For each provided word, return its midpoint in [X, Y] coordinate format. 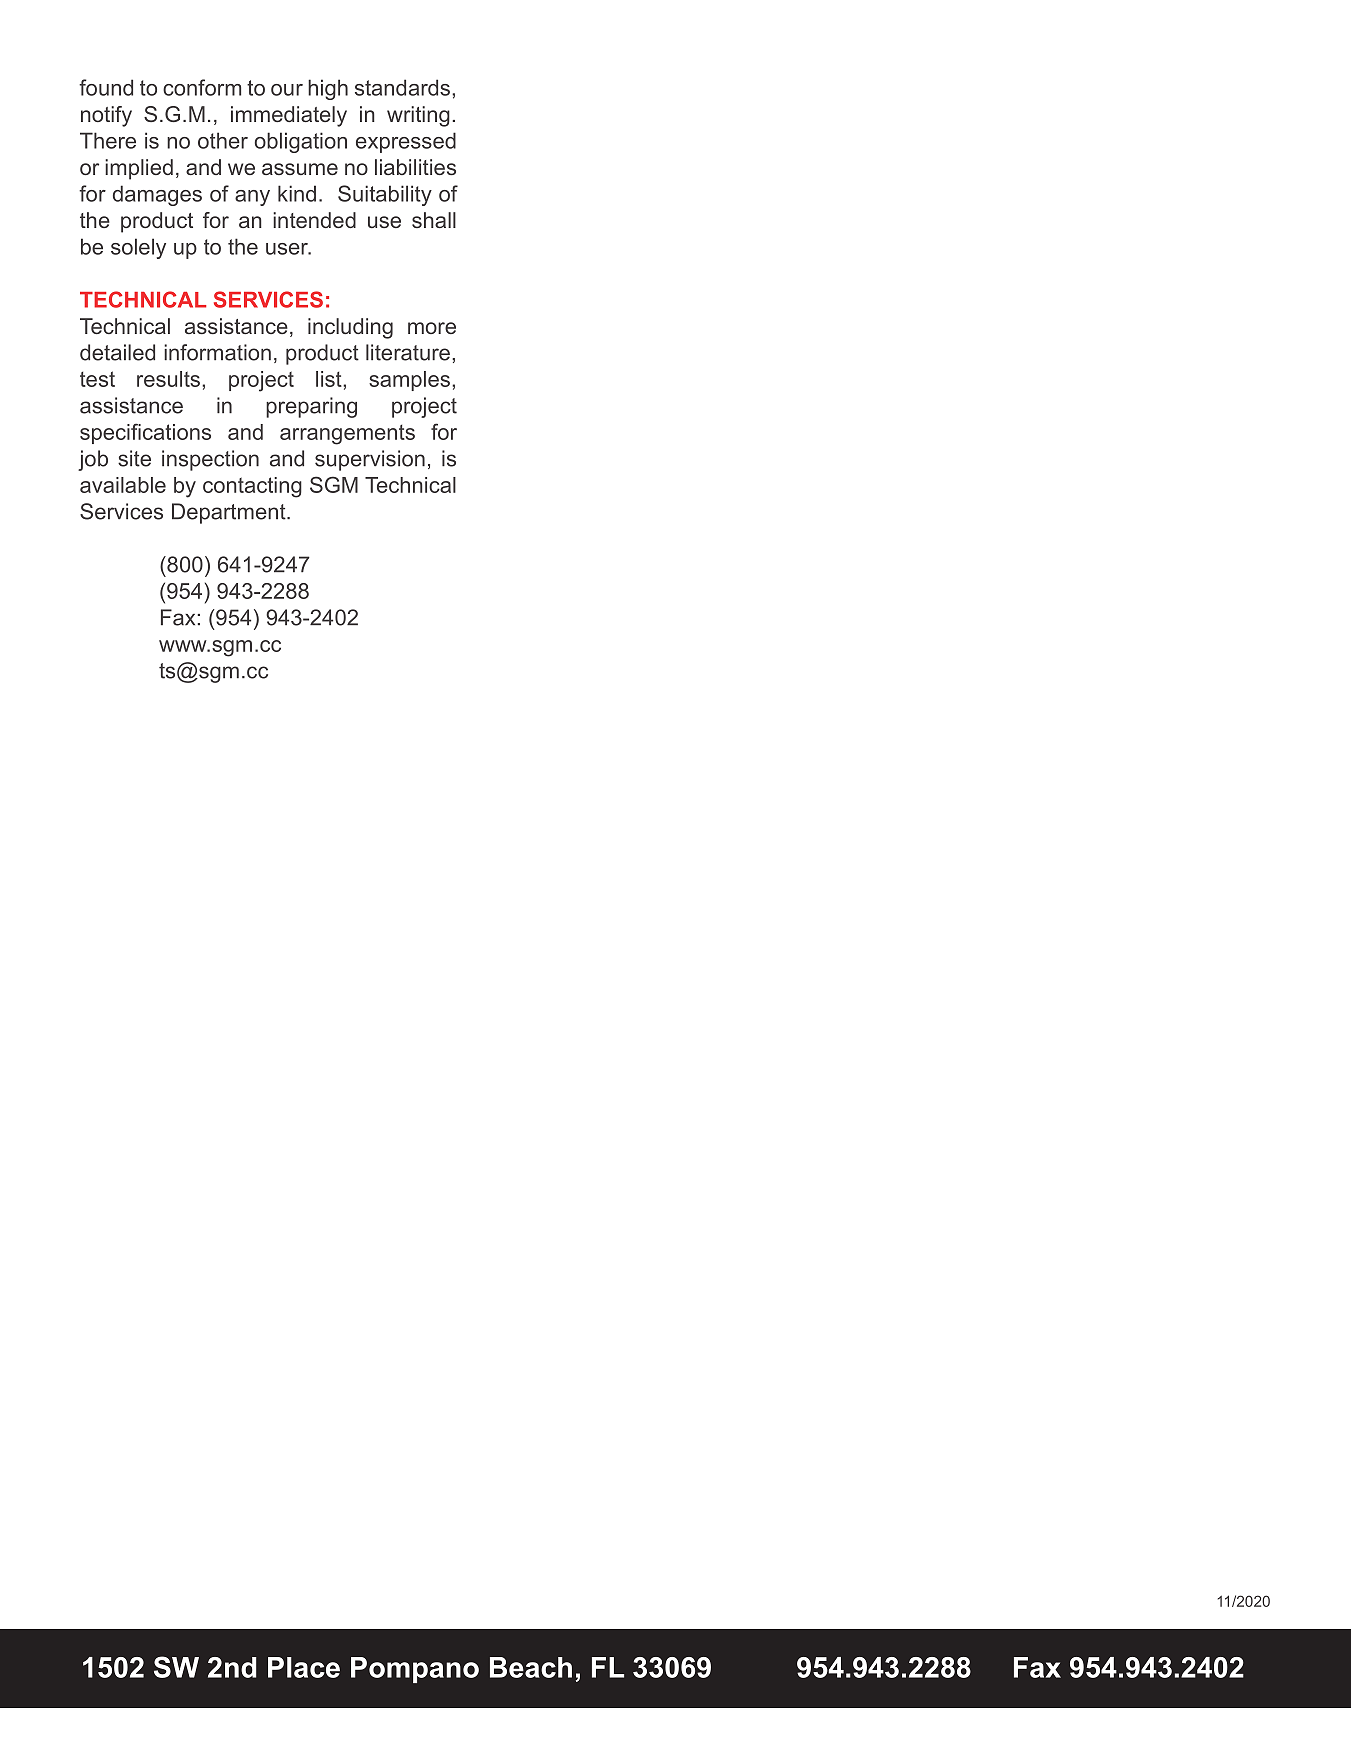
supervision [370, 460]
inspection [210, 460]
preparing [311, 407]
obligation [301, 142]
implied [139, 169]
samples [409, 381]
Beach [531, 1667]
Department [230, 513]
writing [418, 116]
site [134, 458]
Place [304, 1667]
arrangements [347, 434]
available [123, 485]
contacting [252, 487]
